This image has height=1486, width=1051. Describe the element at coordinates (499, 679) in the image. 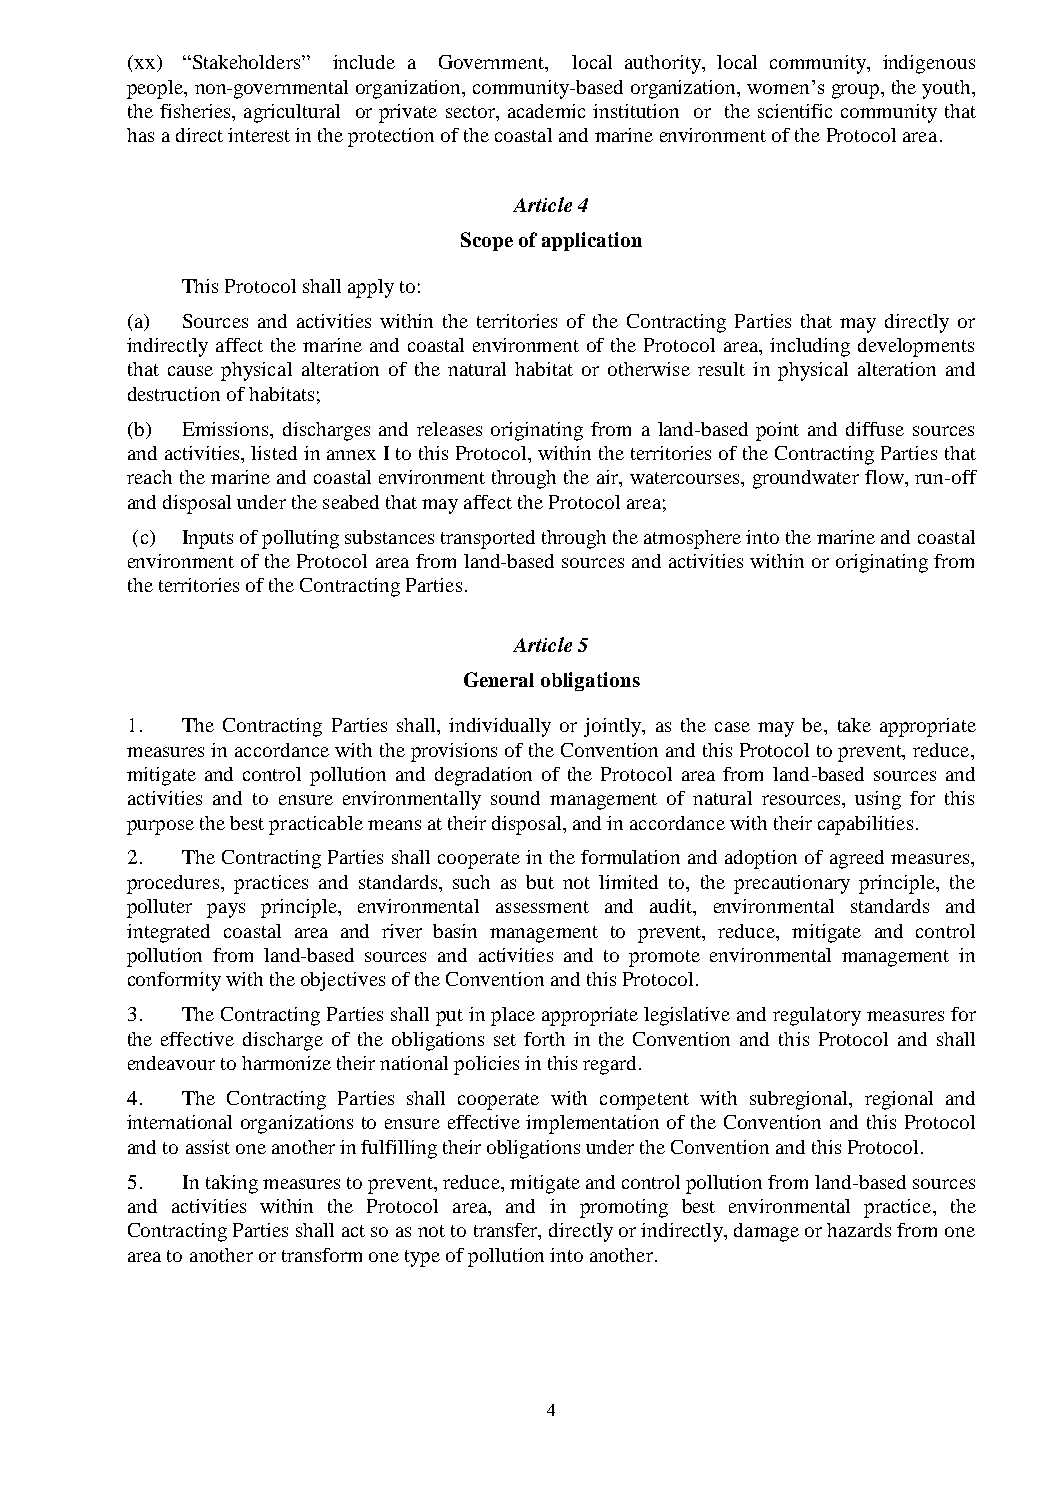

I see `General` at that location.
